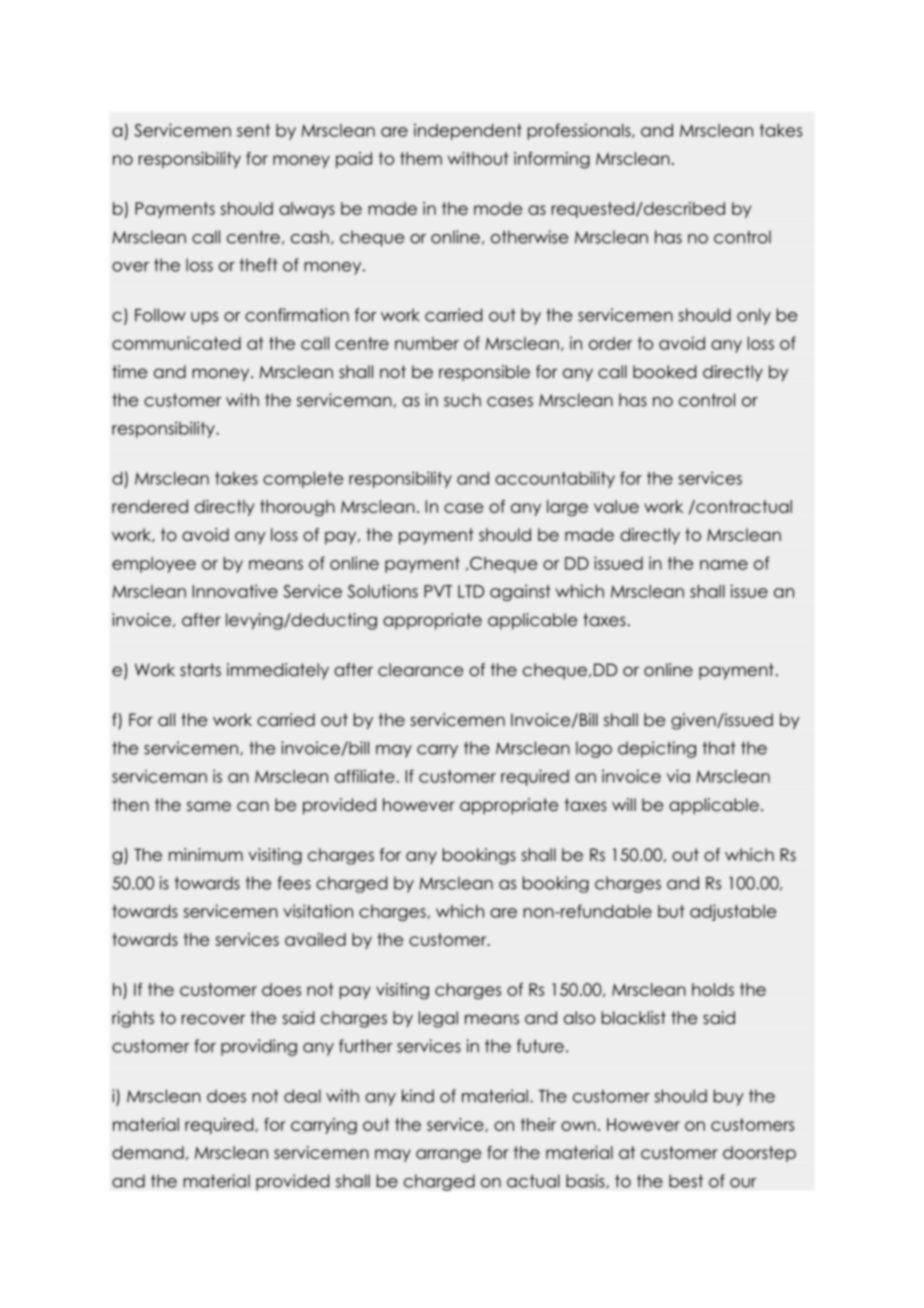 The width and height of the screenshot is (924, 1308). Describe the element at coordinates (678, 776) in the screenshot. I see `via` at that location.
